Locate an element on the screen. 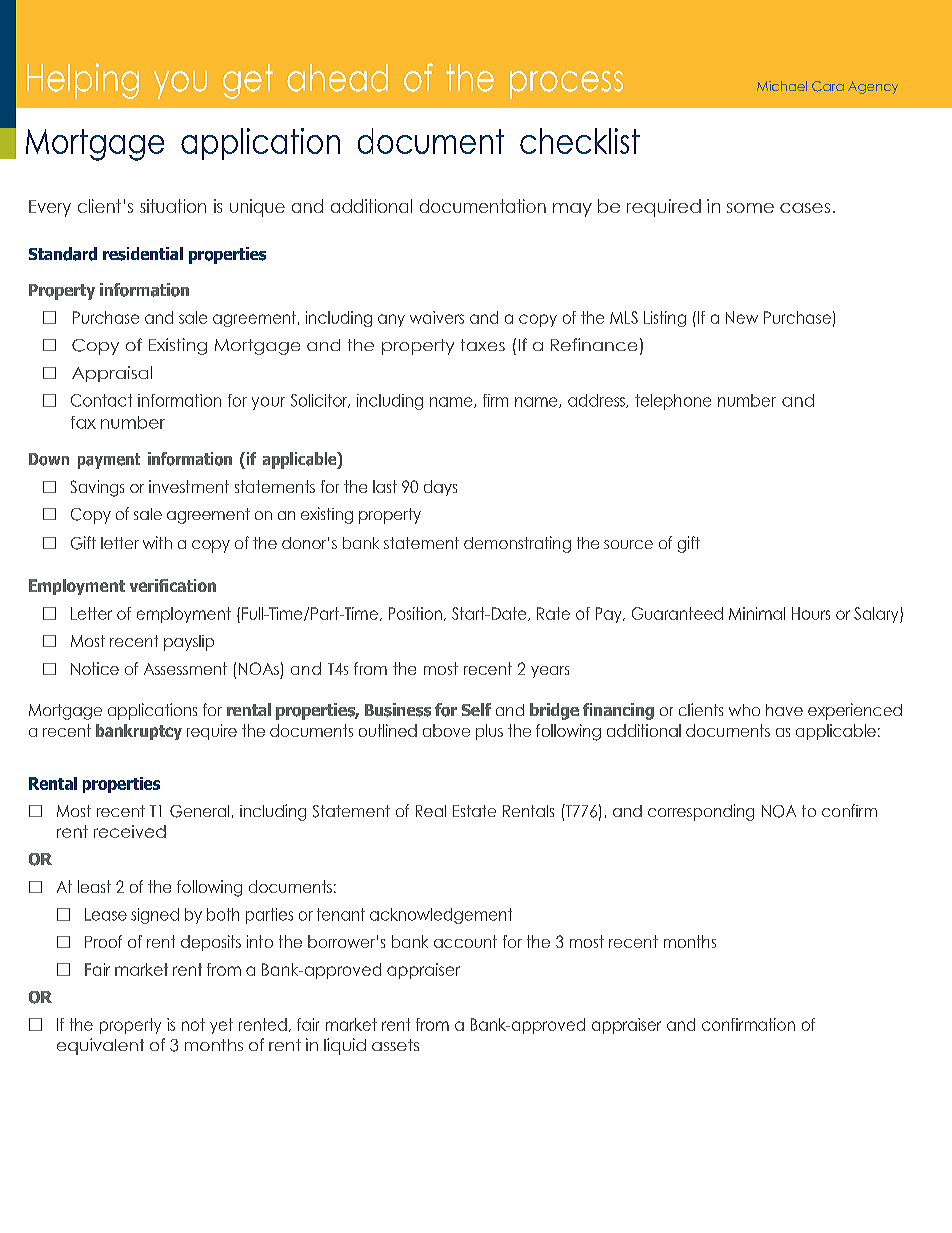 The height and width of the screenshot is (1233, 952). corresponding is located at coordinates (701, 812).
